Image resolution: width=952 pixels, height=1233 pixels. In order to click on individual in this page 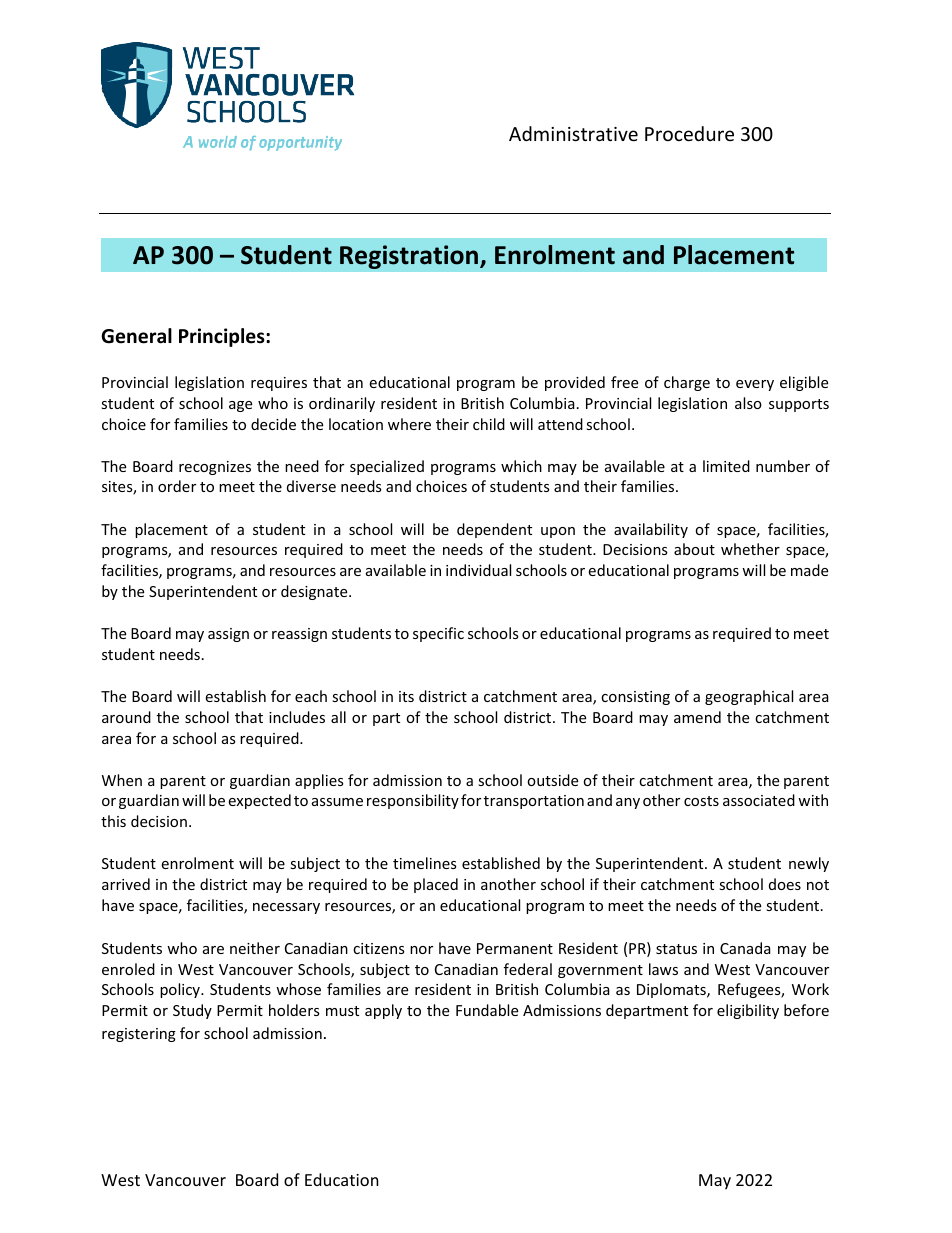, I will do `click(478, 570)`.
